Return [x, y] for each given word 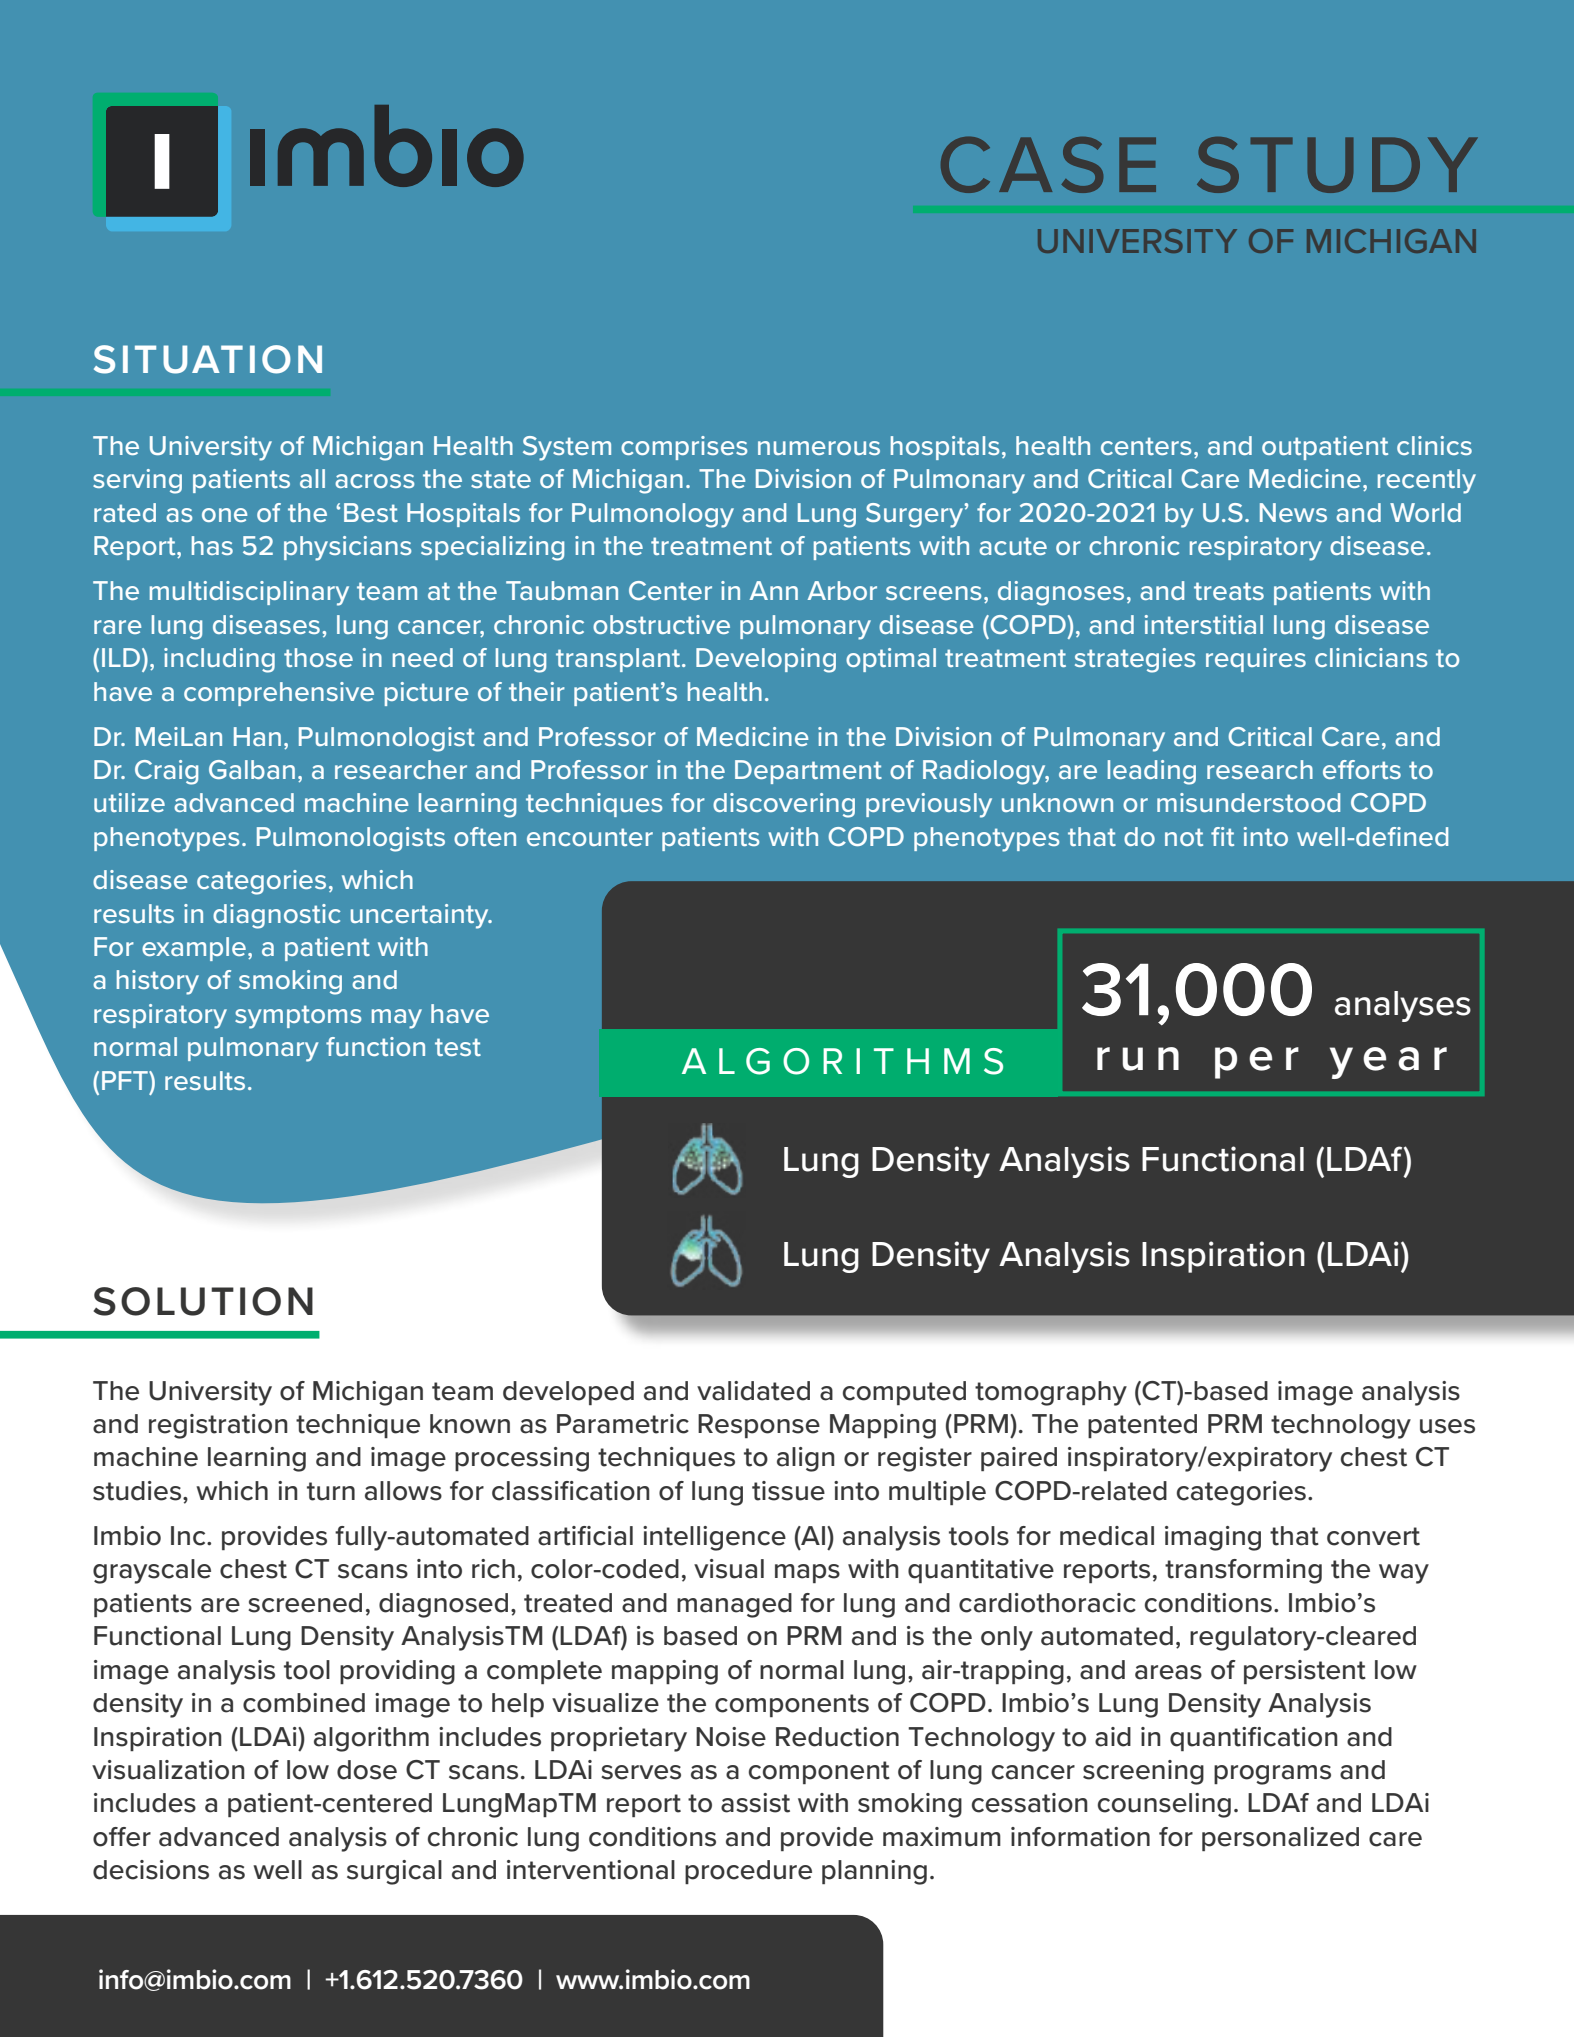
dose [367, 1770]
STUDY [1337, 165]
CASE [1048, 165]
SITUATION [208, 359]
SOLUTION [203, 1301]
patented [1142, 1426]
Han [257, 736]
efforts [1362, 769]
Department [808, 772]
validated [753, 1391]
